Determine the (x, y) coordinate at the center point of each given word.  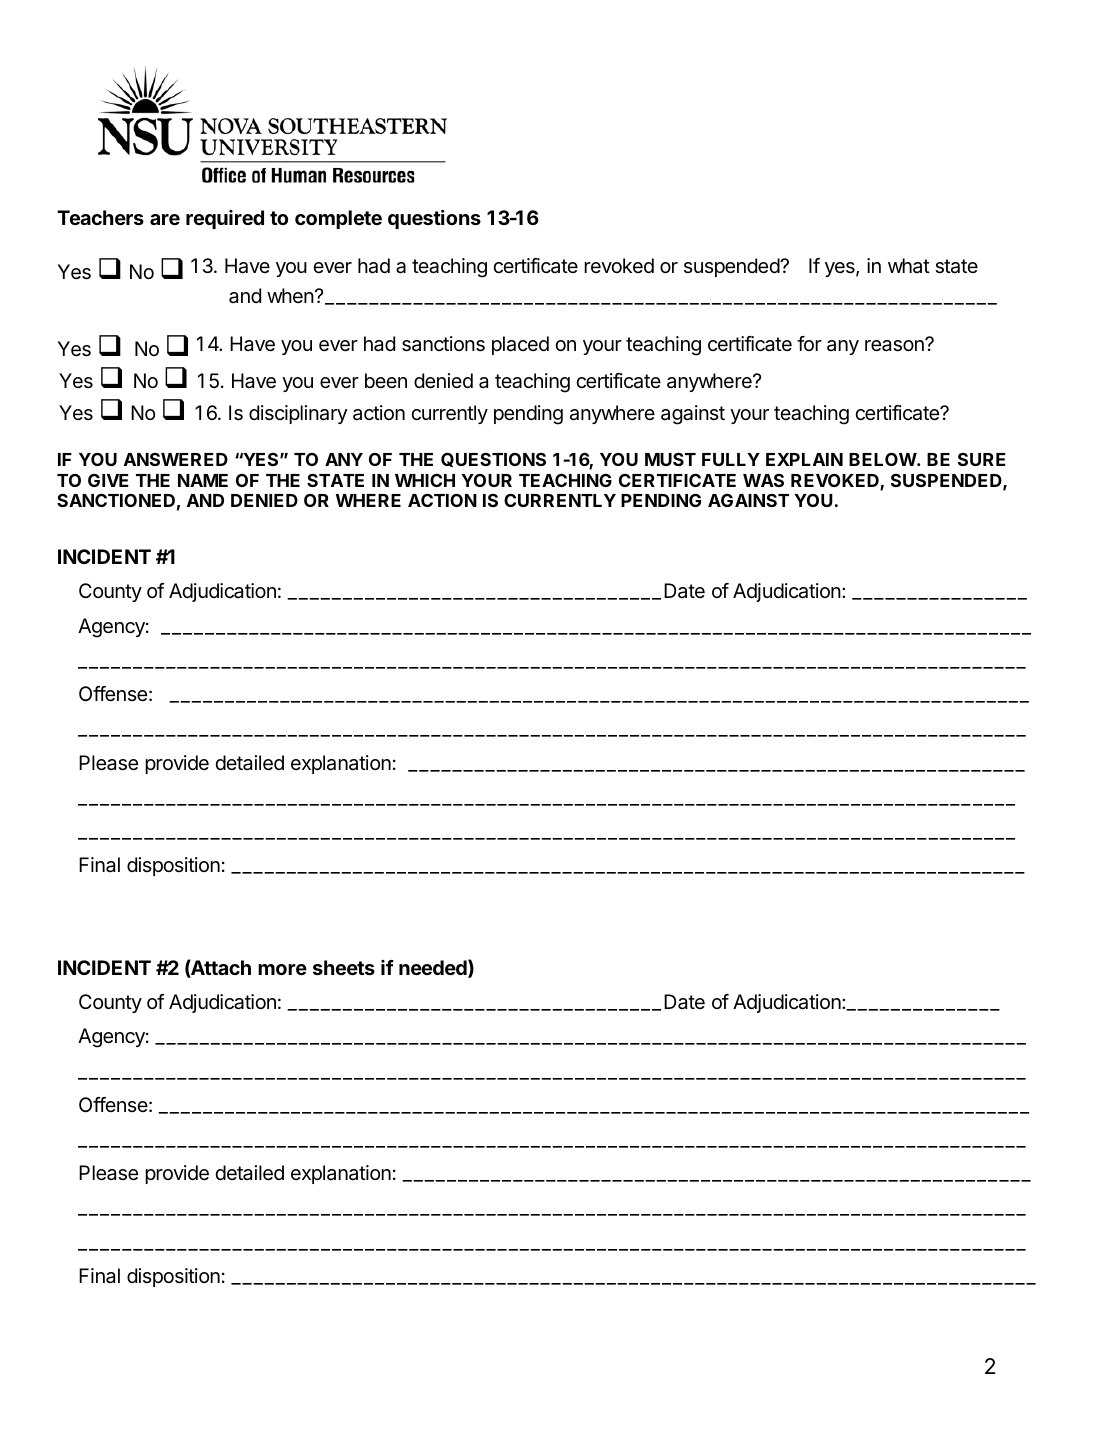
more (282, 969)
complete (338, 219)
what (909, 266)
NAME (203, 480)
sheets (344, 967)
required (225, 219)
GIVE (108, 480)
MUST (670, 459)
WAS (763, 480)
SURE (982, 459)
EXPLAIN (804, 459)
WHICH (425, 480)
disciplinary (298, 414)
